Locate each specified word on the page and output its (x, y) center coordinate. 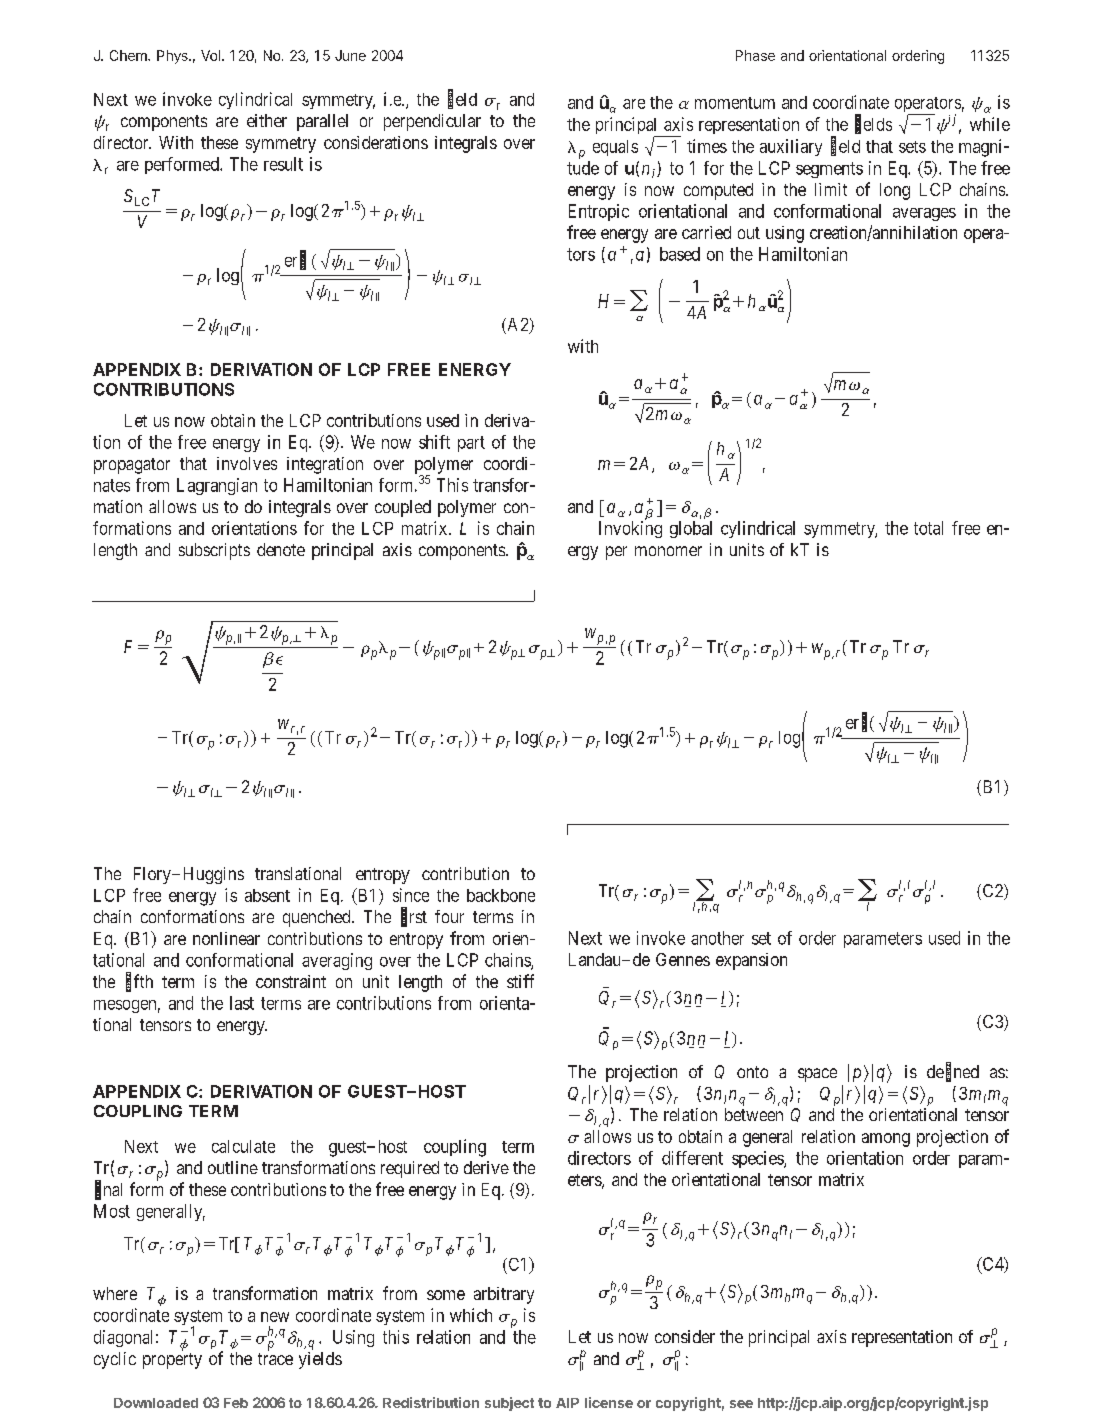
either (267, 120)
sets (912, 147)
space (817, 1075)
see (741, 1404)
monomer (668, 551)
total (928, 528)
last (242, 1003)
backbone (501, 895)
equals (615, 148)
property (172, 1361)
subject (509, 1404)
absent (267, 895)
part (471, 444)
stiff (520, 981)
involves (247, 463)
